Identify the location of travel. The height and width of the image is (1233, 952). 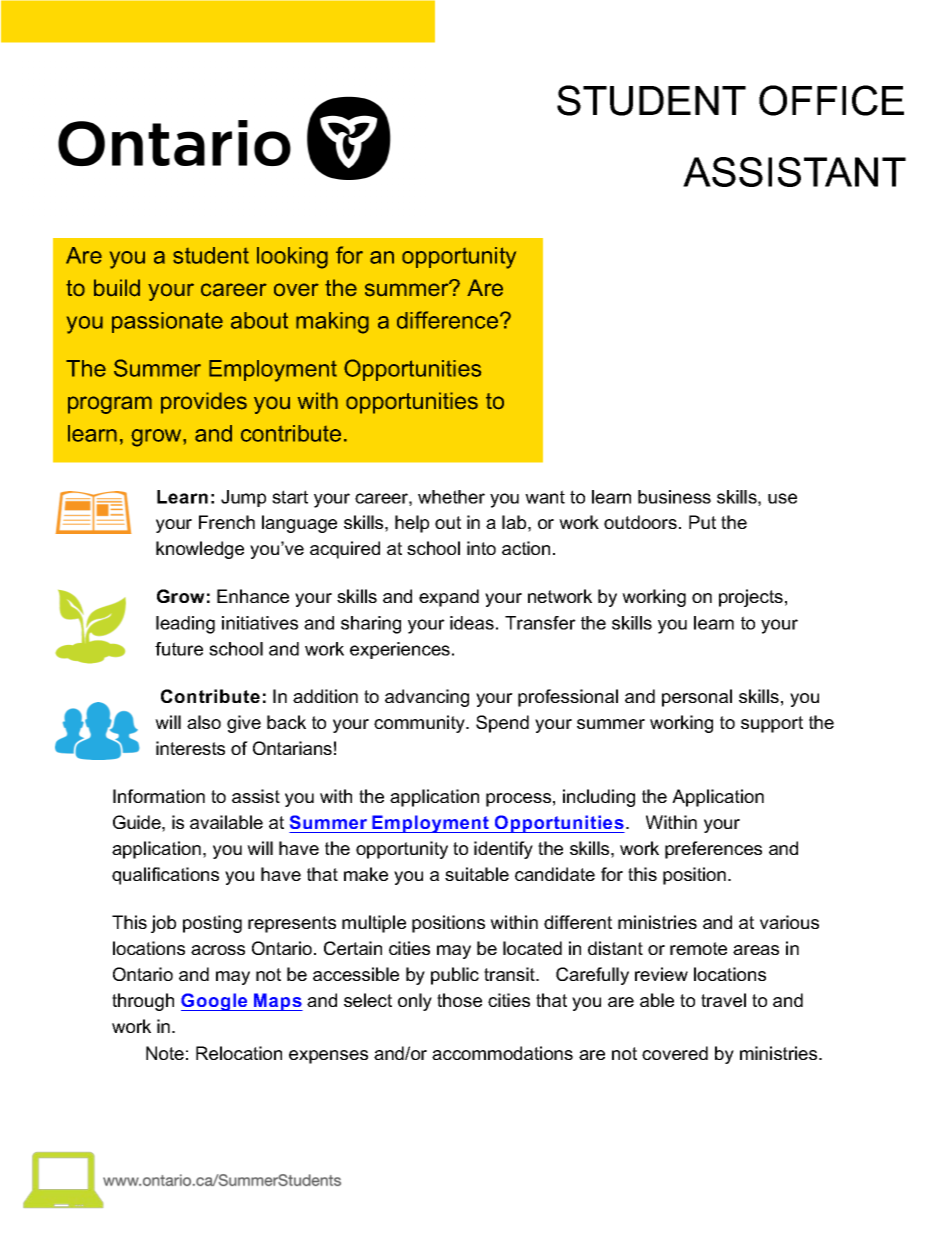
(723, 1000).
